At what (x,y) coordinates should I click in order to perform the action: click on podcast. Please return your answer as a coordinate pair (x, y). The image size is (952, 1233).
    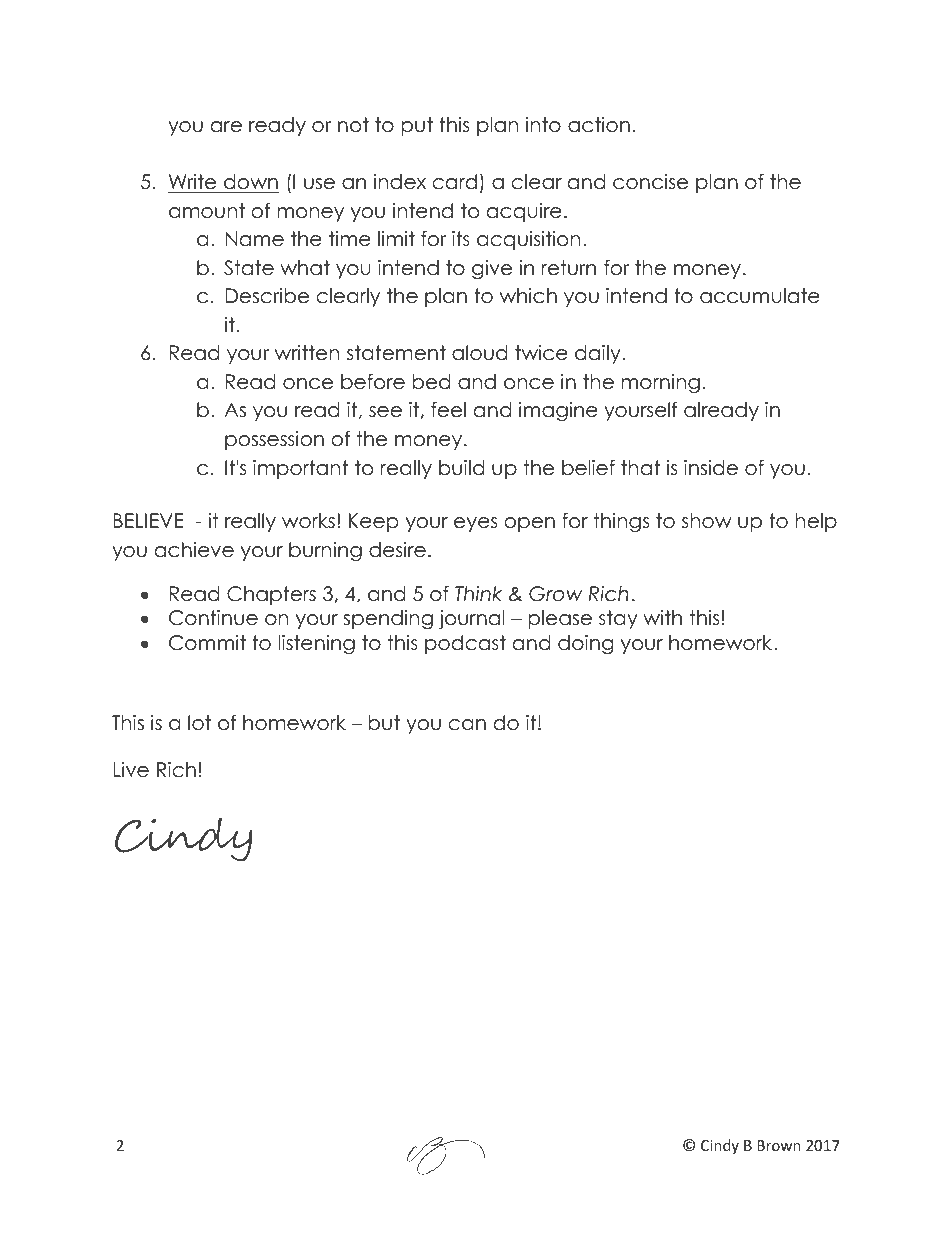
    Looking at the image, I should click on (465, 644).
